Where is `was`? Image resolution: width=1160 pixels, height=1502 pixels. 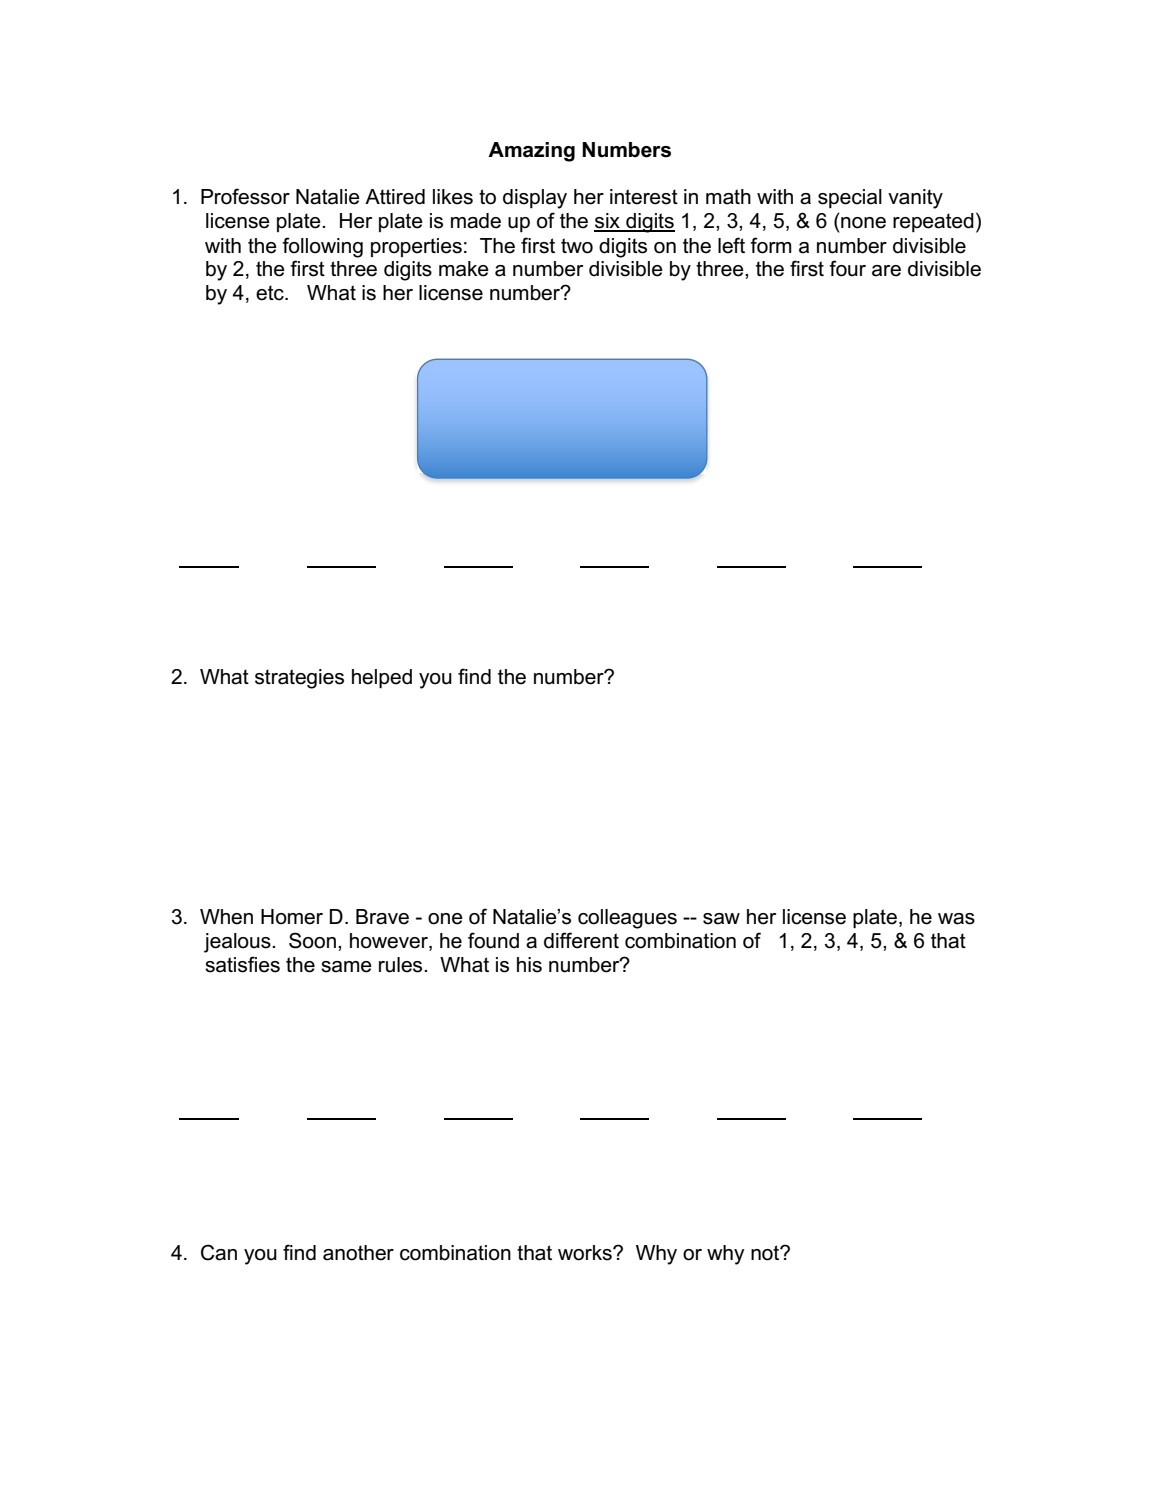
was is located at coordinates (956, 919).
